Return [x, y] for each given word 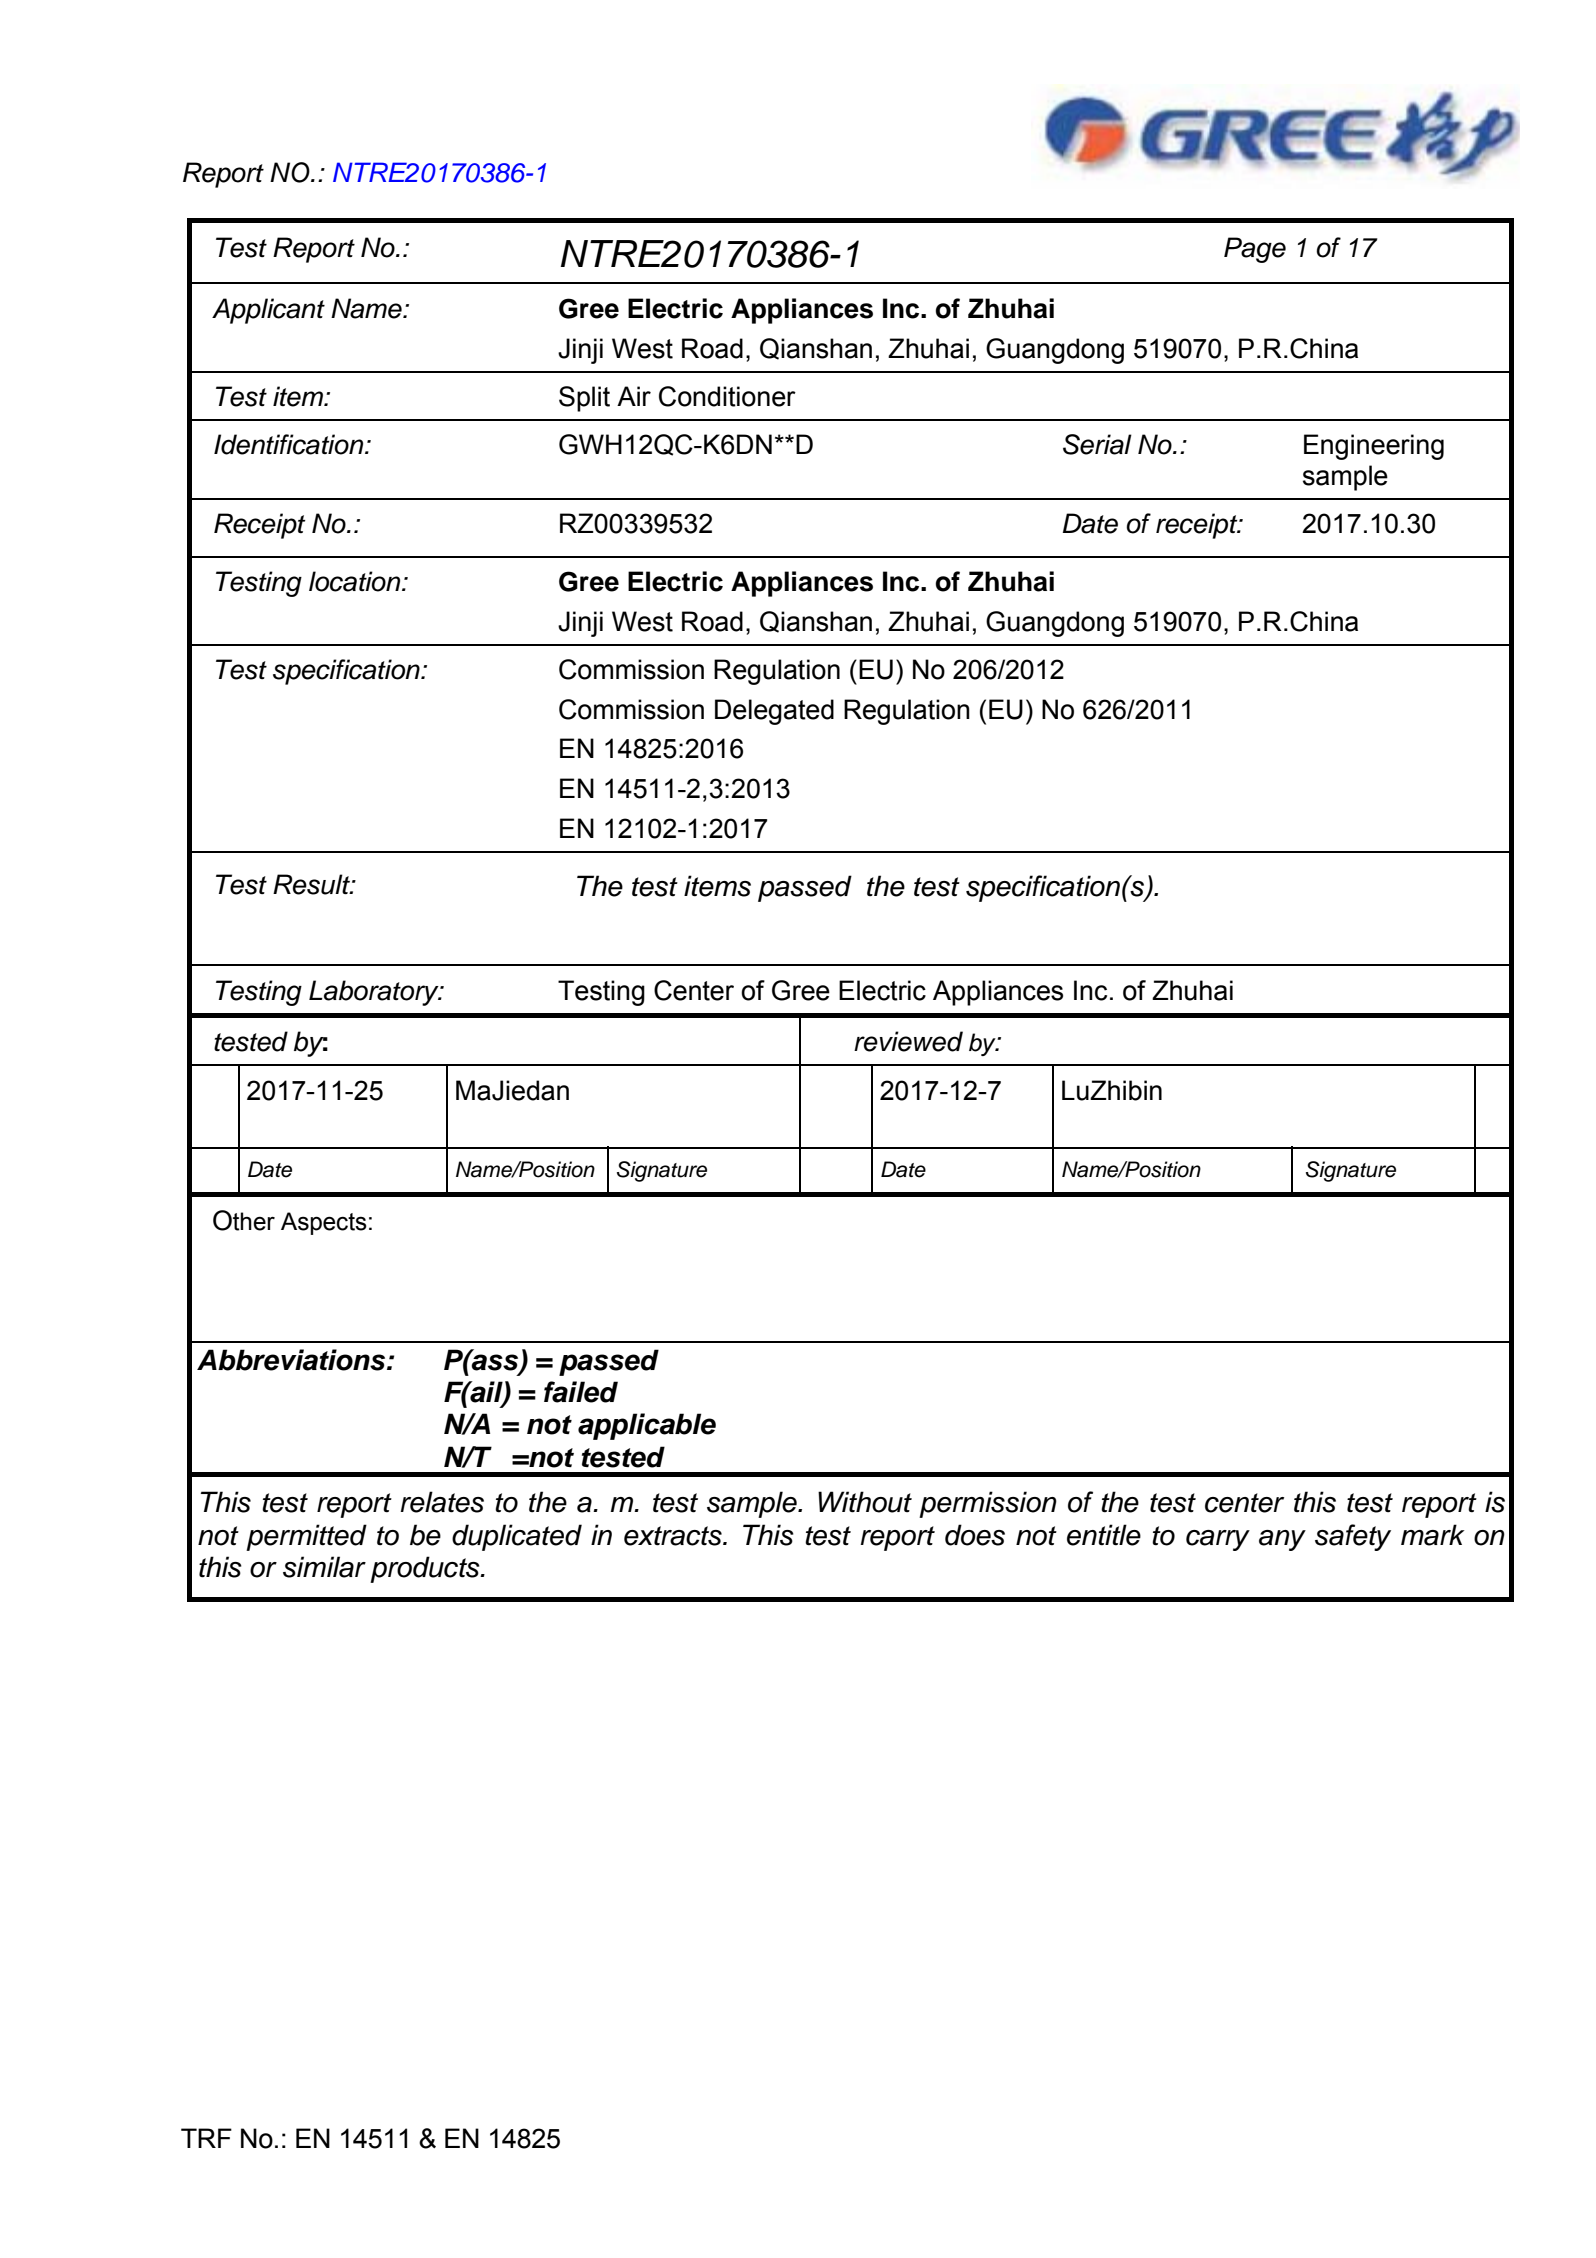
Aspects [324, 1223]
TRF [206, 2138]
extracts [674, 1536]
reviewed [908, 1041]
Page [1255, 250]
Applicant [268, 311]
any [1282, 1540]
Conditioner [727, 396]
